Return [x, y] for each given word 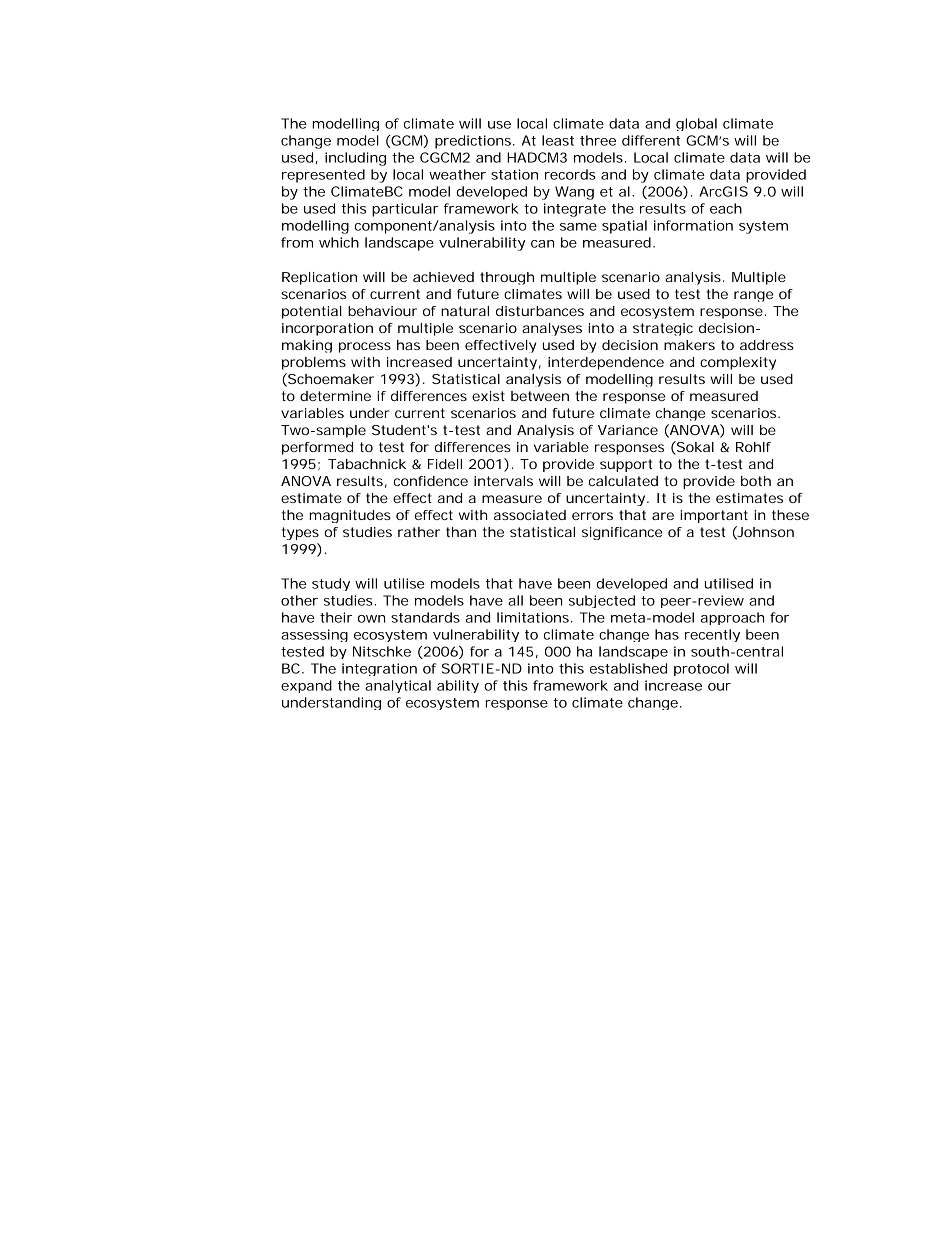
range [753, 296]
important [714, 516]
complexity [738, 363]
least [558, 140]
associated [530, 515]
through [507, 278]
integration [379, 669]
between [540, 396]
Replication [319, 278]
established [628, 668]
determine [335, 396]
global [696, 124]
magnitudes [350, 516]
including [355, 159]
